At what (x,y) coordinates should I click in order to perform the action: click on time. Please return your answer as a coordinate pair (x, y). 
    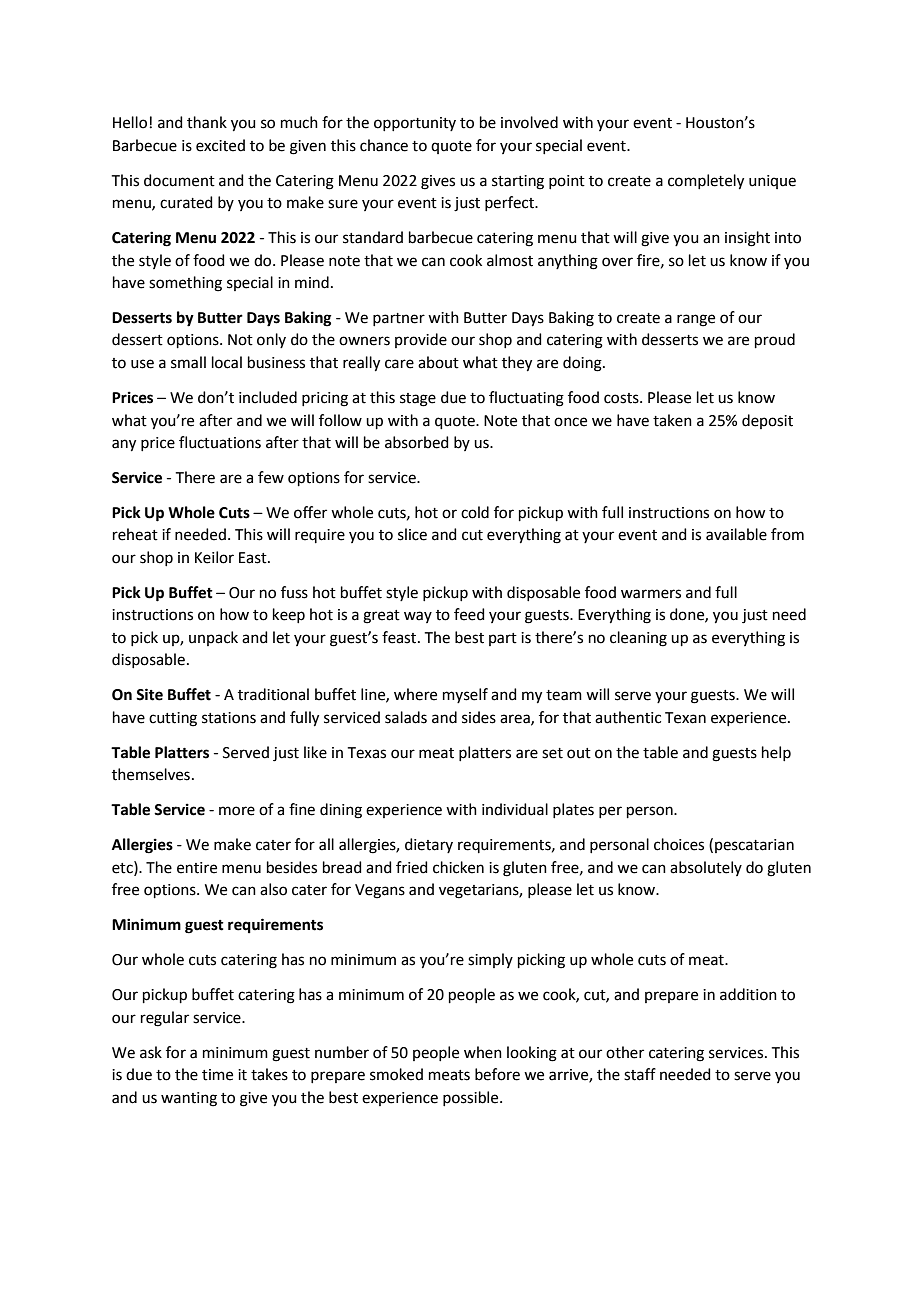
    Looking at the image, I should click on (217, 1075).
